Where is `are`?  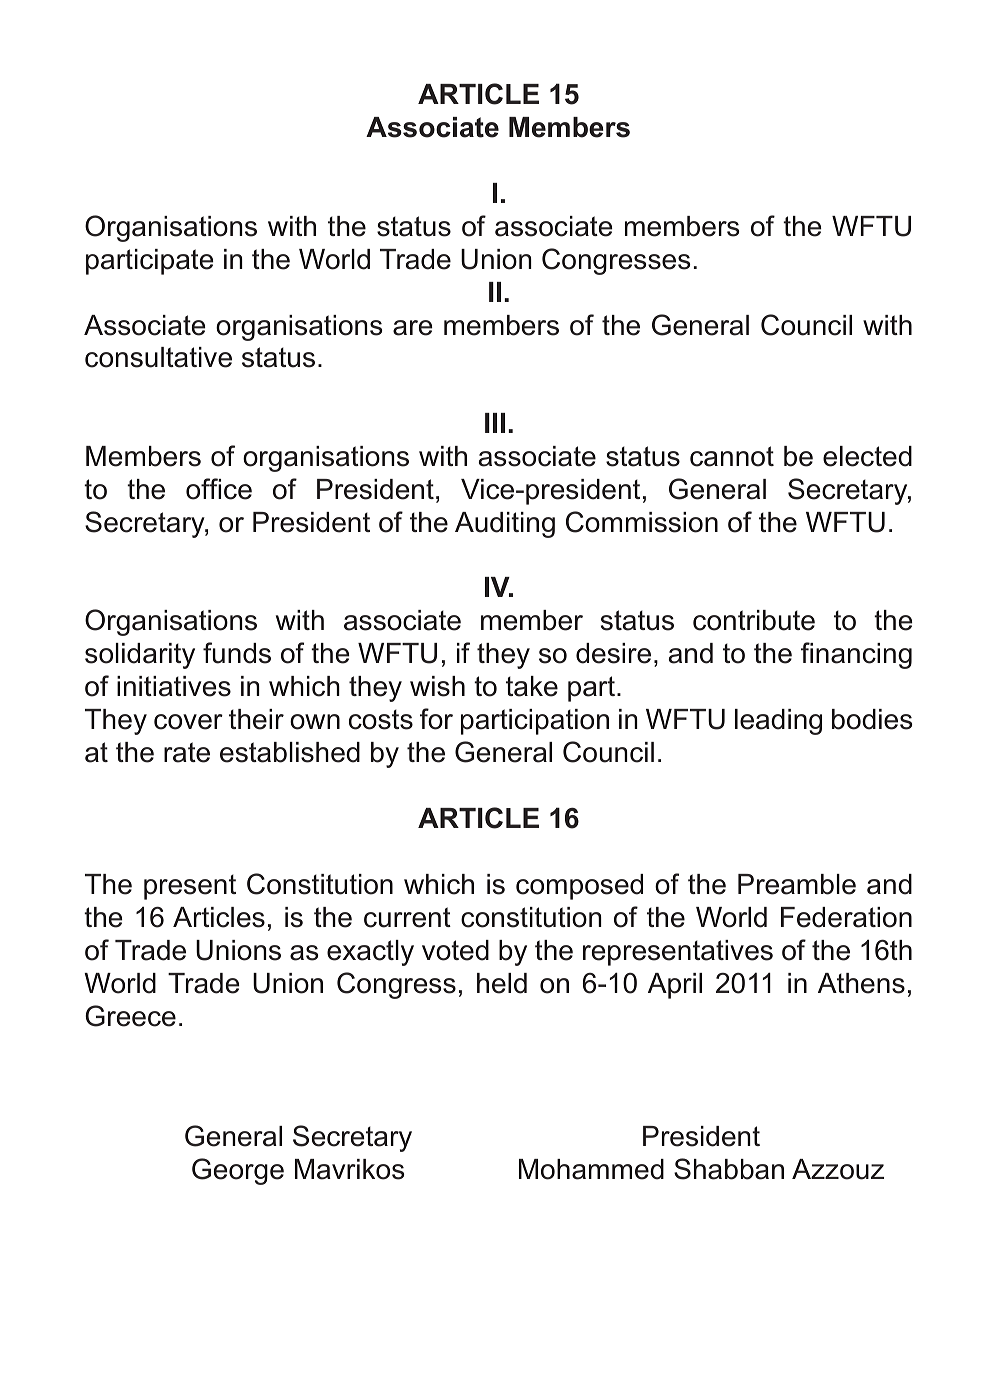 are is located at coordinates (412, 328).
